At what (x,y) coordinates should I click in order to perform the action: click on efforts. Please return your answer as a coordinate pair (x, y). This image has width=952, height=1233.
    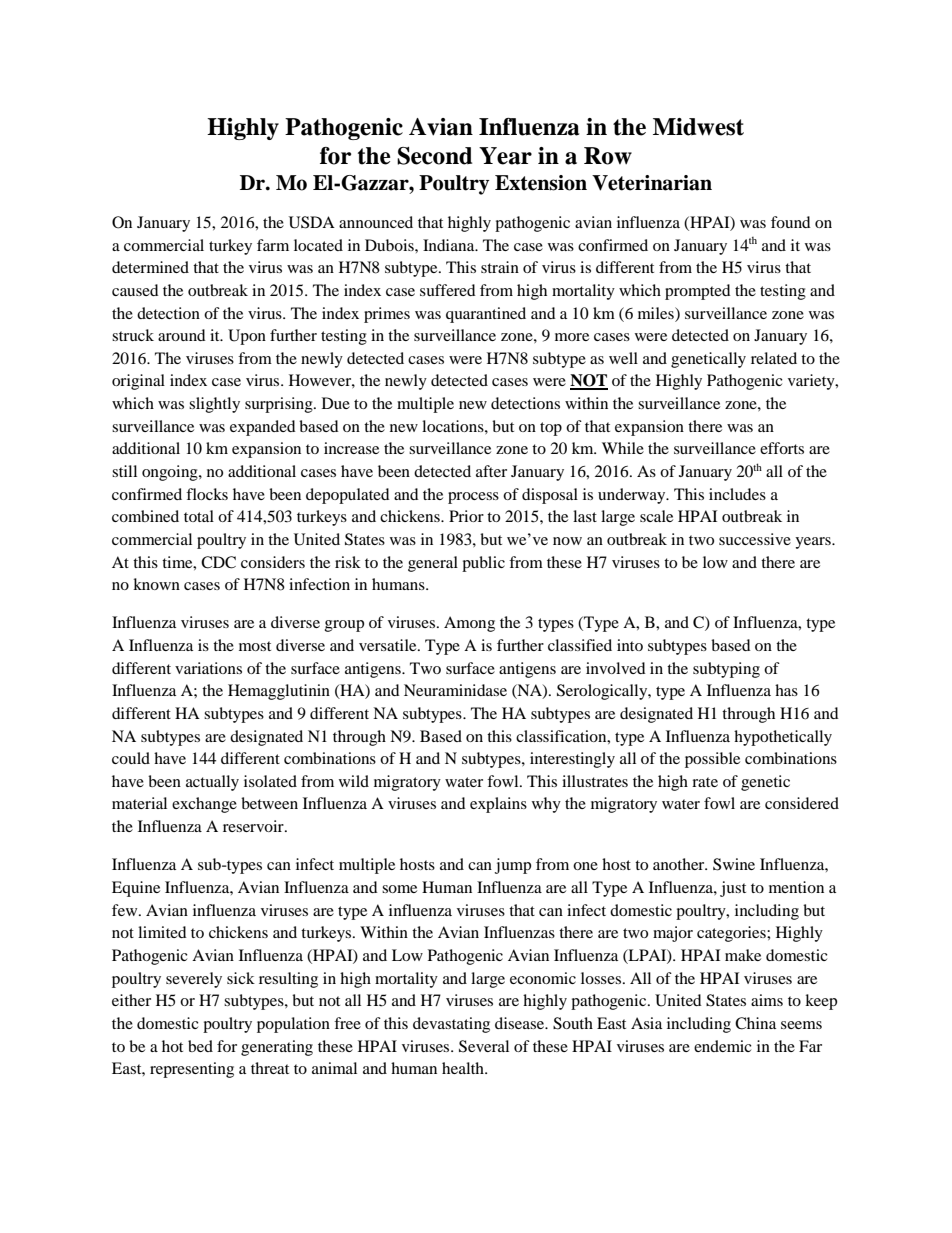
    Looking at the image, I should click on (782, 448).
